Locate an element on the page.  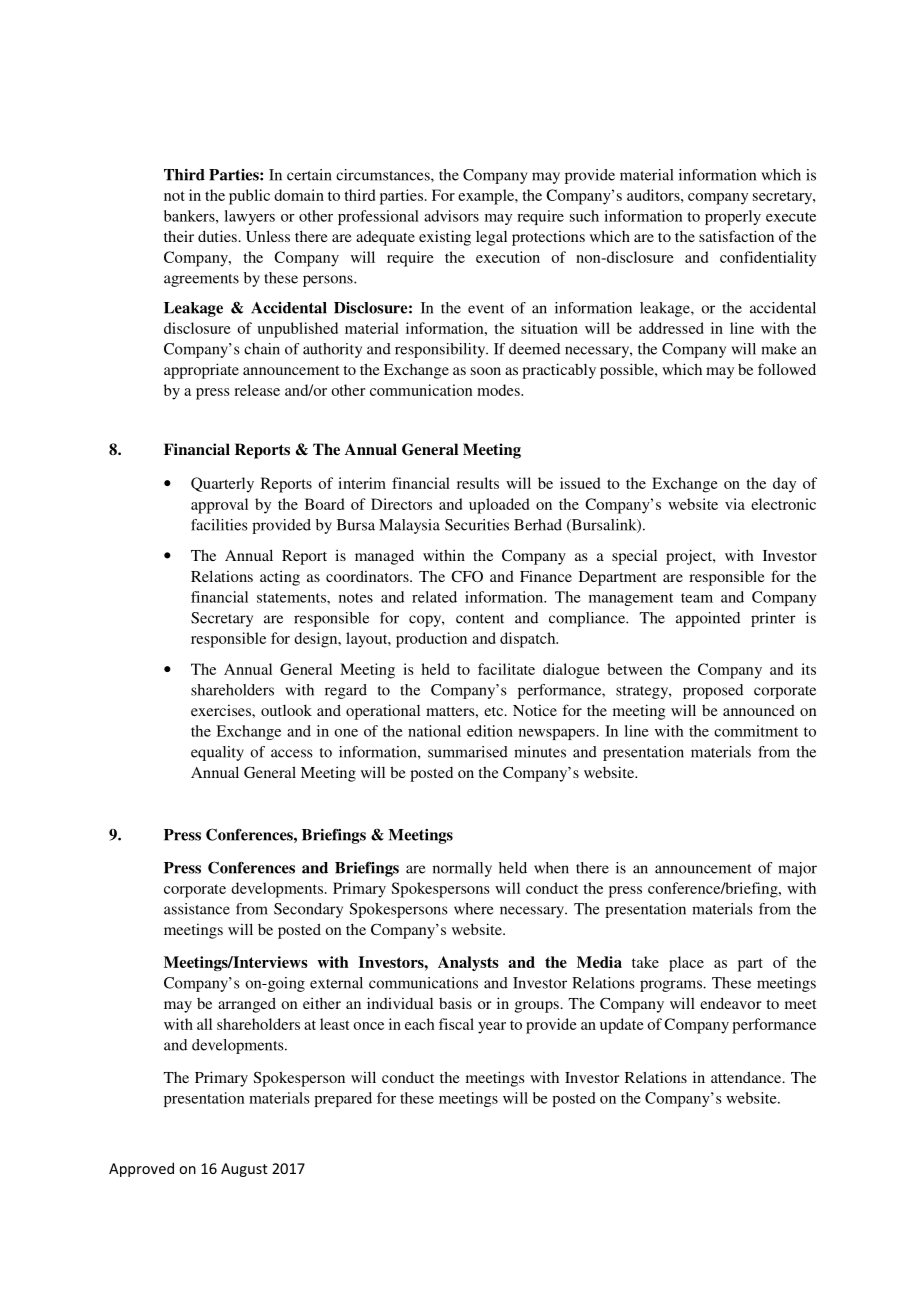
August is located at coordinates (244, 1170).
